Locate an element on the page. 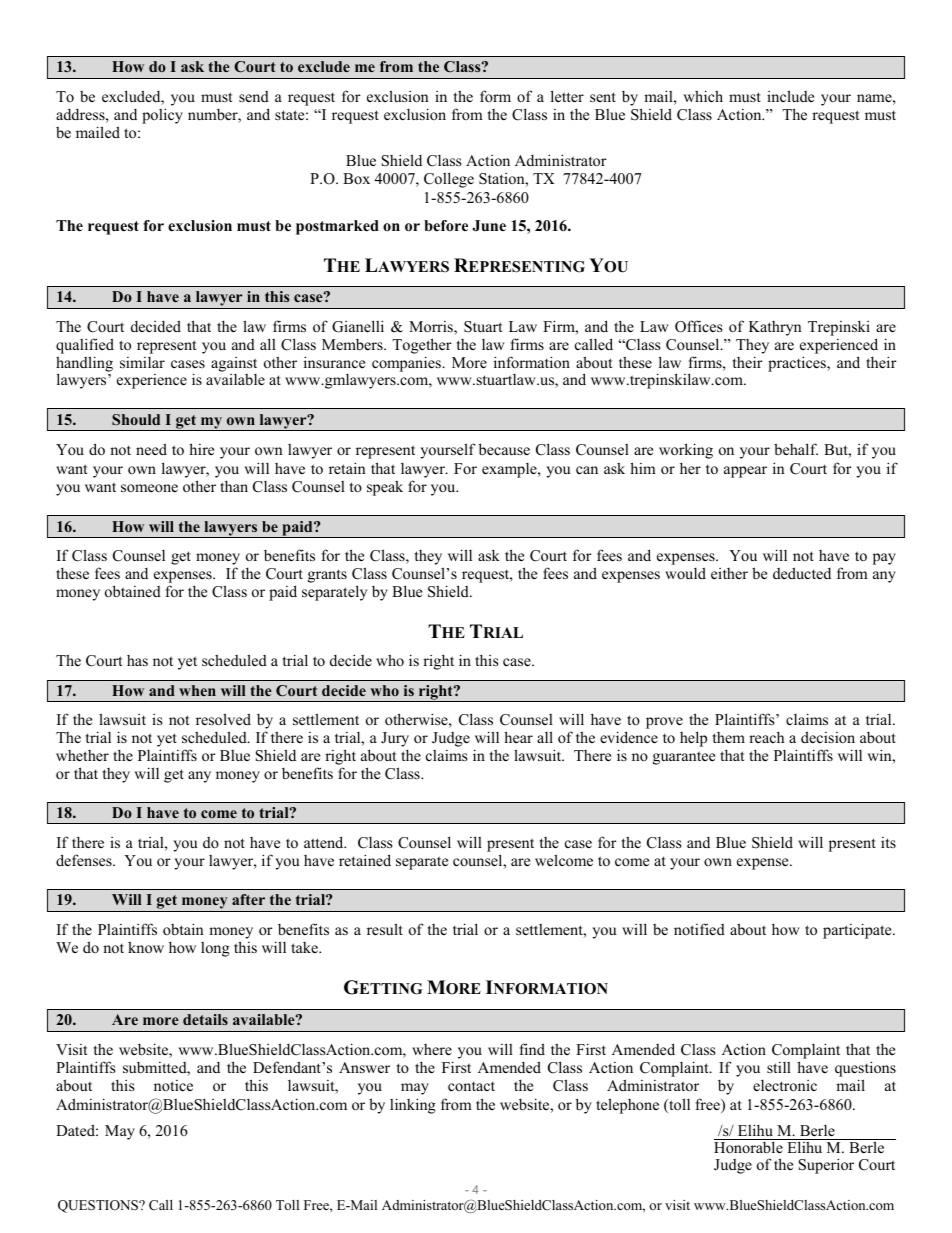 The height and width of the page is (1233, 952). policy is located at coordinates (162, 116).
